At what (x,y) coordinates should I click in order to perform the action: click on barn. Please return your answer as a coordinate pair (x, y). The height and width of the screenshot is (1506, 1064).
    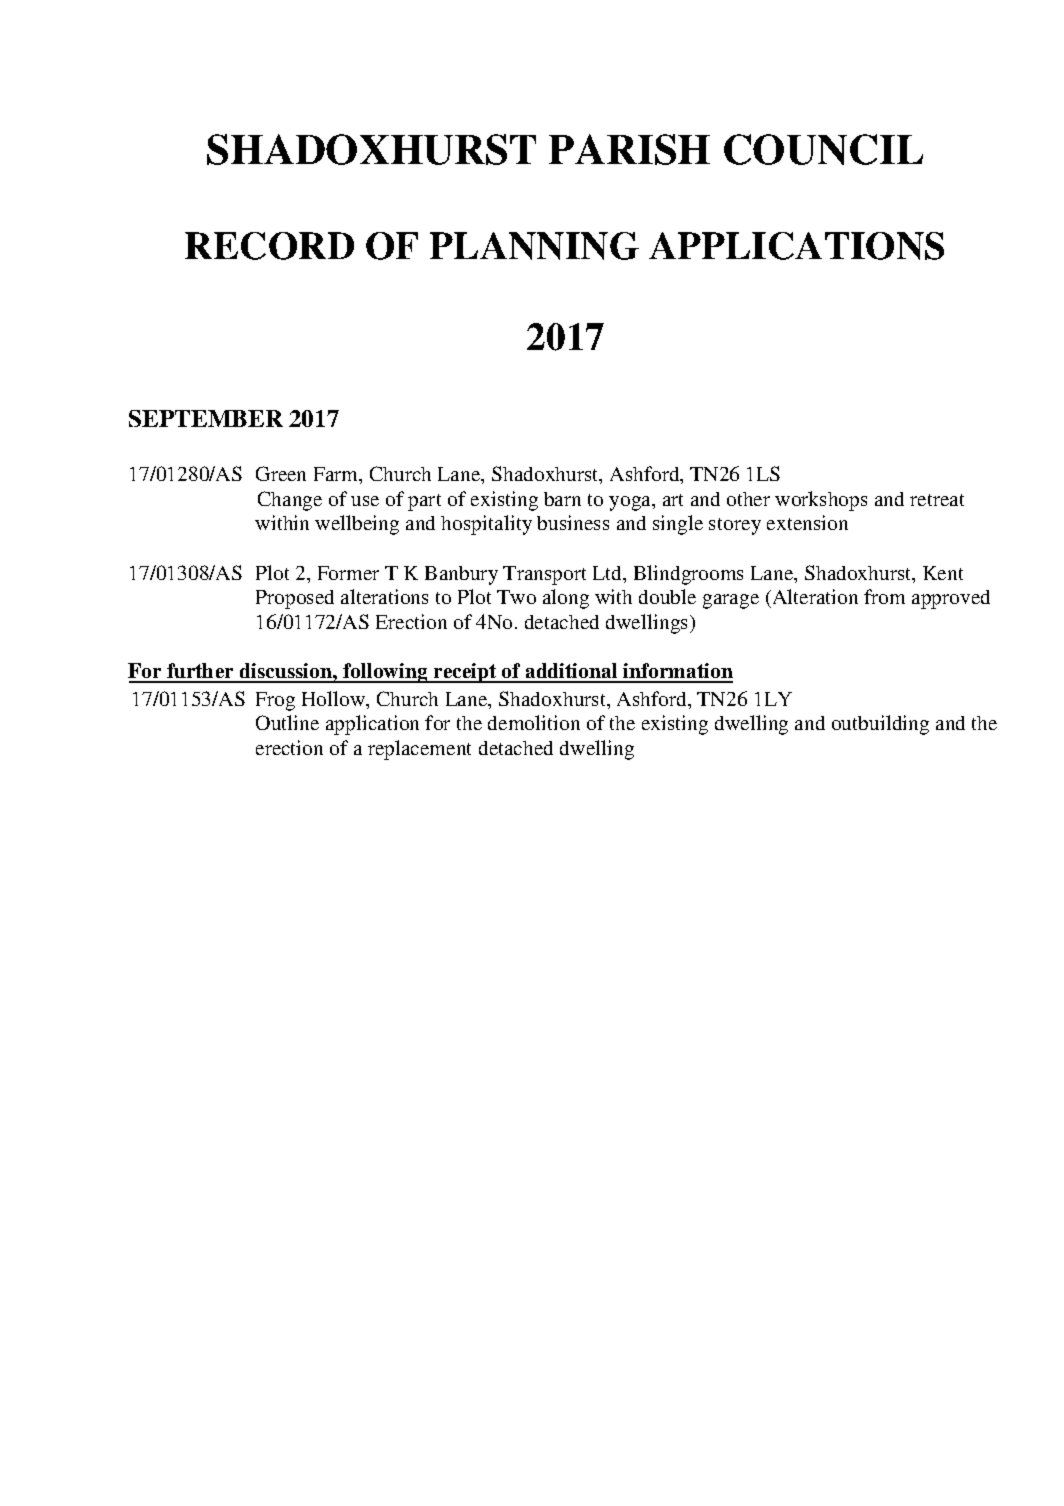
    Looking at the image, I should click on (562, 499).
